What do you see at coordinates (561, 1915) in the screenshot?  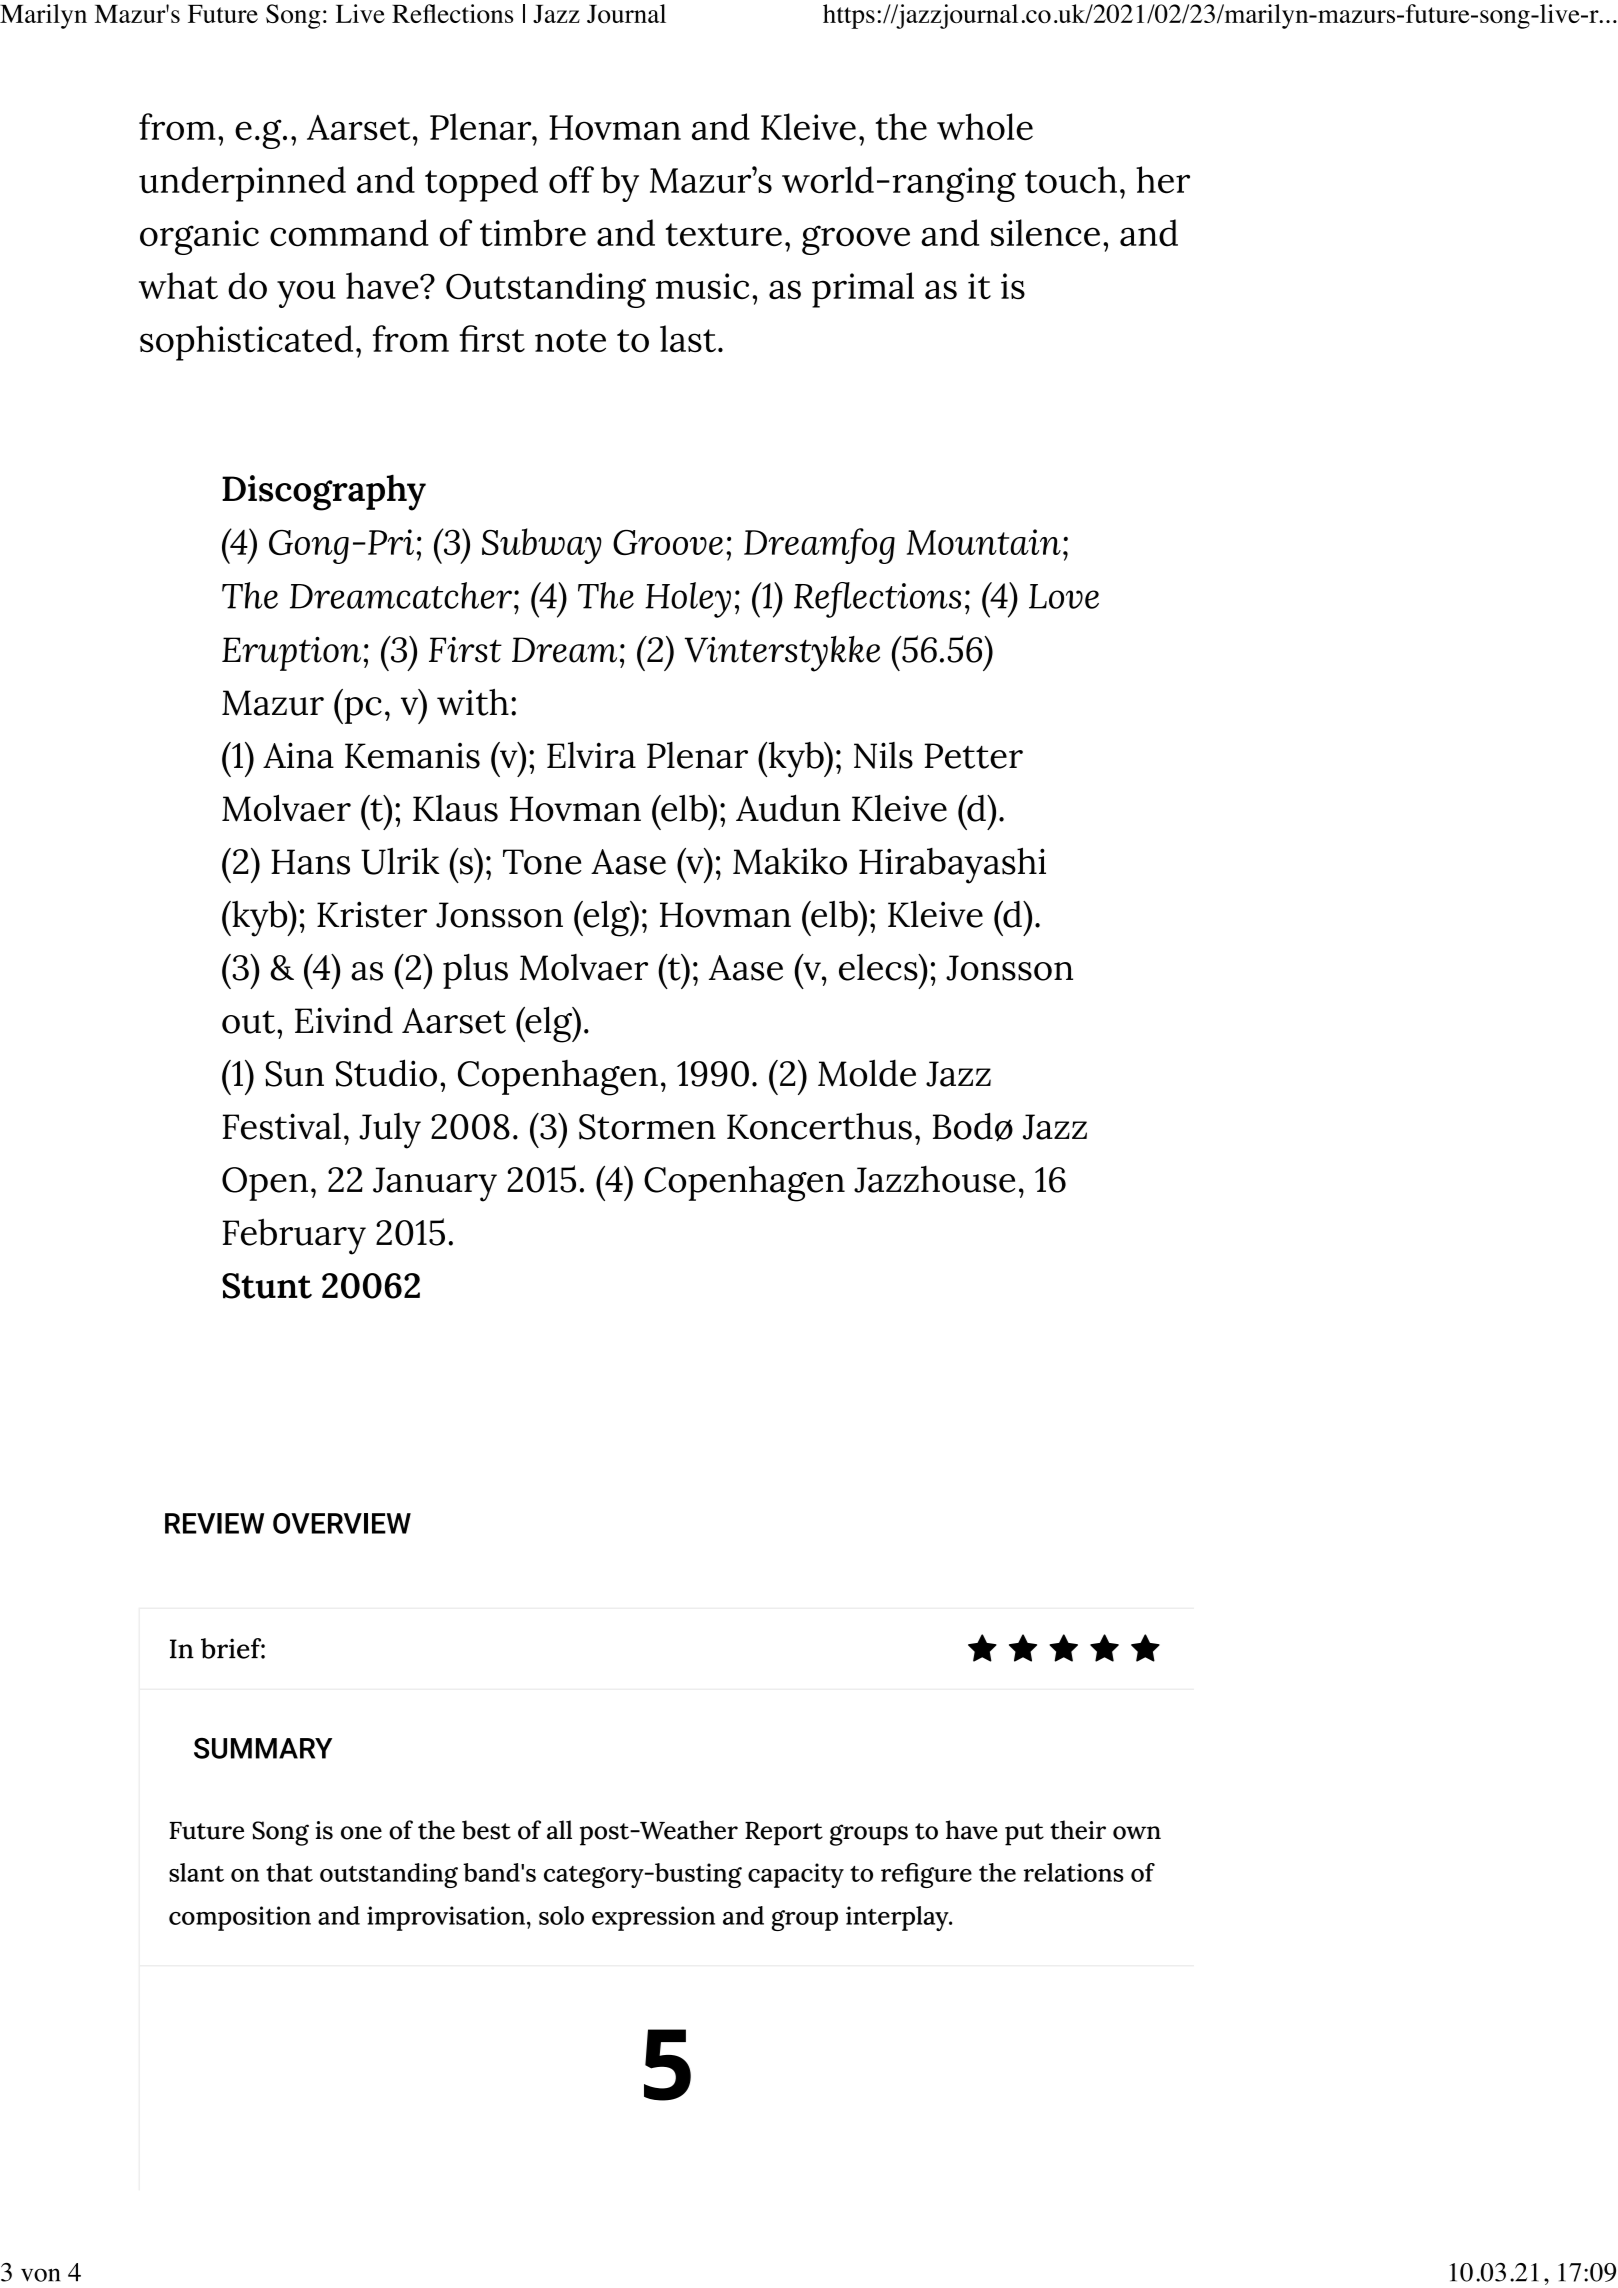 I see `solo` at bounding box center [561, 1915].
